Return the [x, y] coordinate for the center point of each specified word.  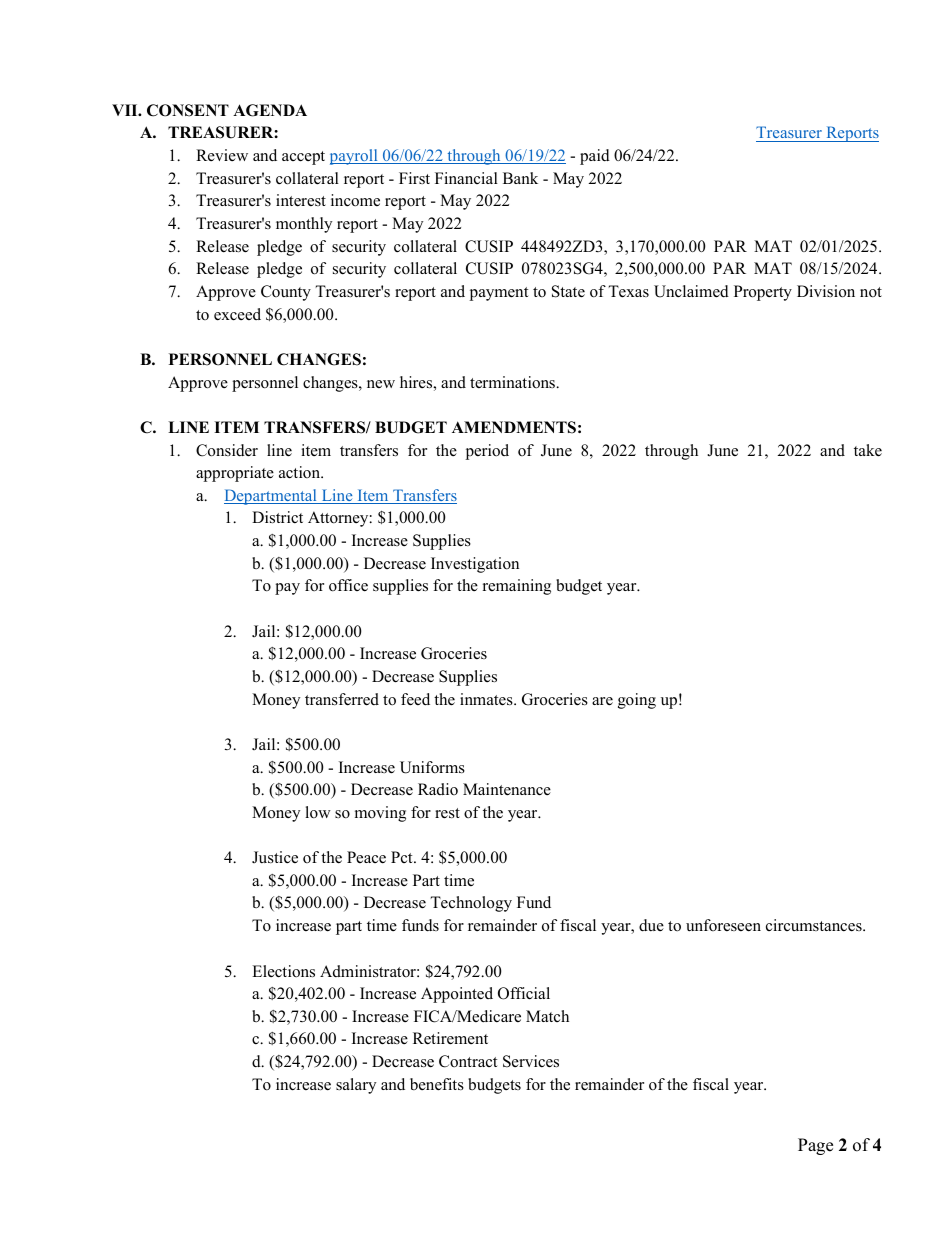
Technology [471, 904]
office [348, 585]
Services [531, 1061]
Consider [227, 450]
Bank [520, 178]
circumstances [815, 925]
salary [356, 1086]
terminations [513, 382]
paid [595, 157]
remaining [517, 587]
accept [303, 158]
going [637, 701]
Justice [275, 857]
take [868, 450]
